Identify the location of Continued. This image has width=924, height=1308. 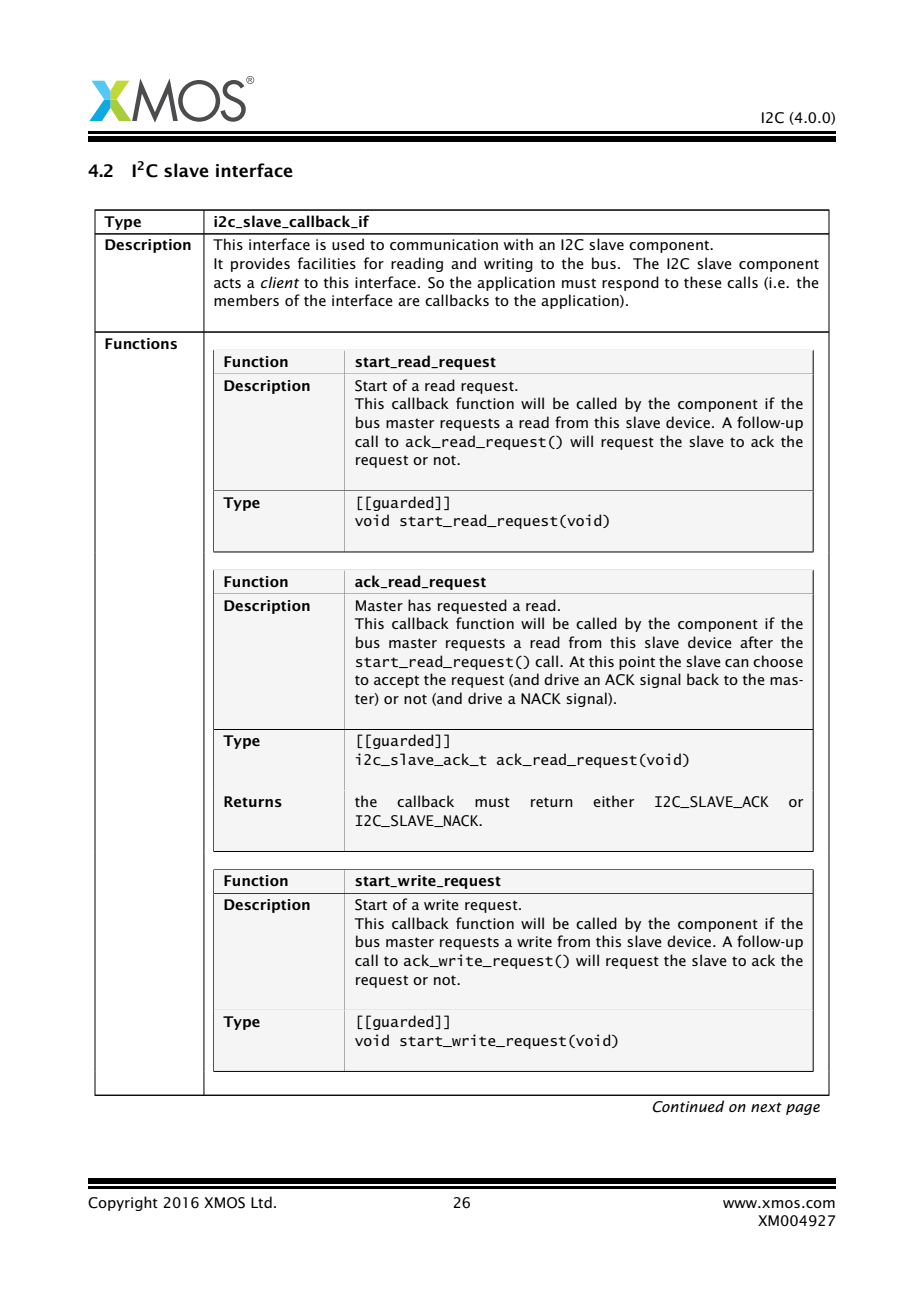
(688, 1106).
